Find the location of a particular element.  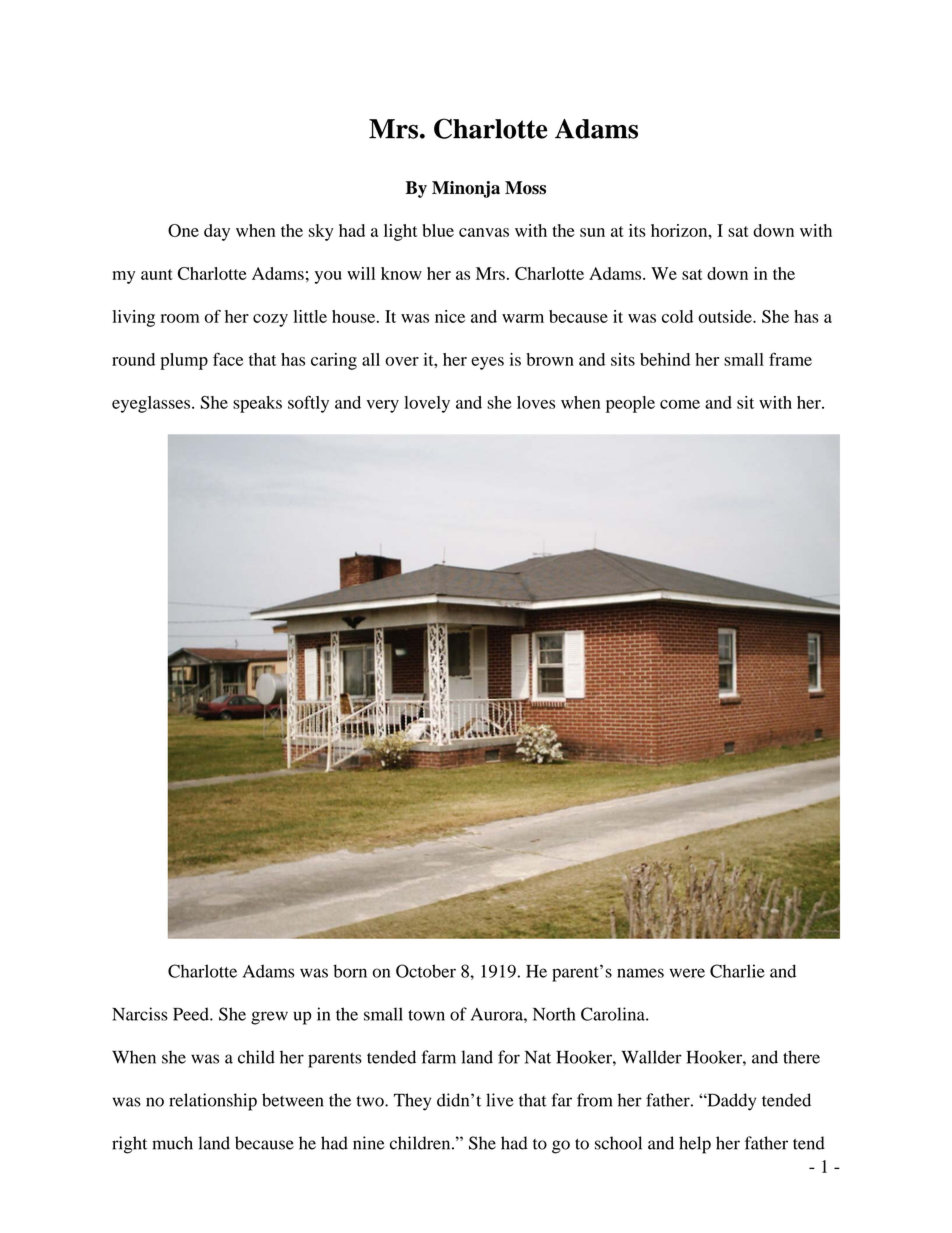

come is located at coordinates (680, 404).
